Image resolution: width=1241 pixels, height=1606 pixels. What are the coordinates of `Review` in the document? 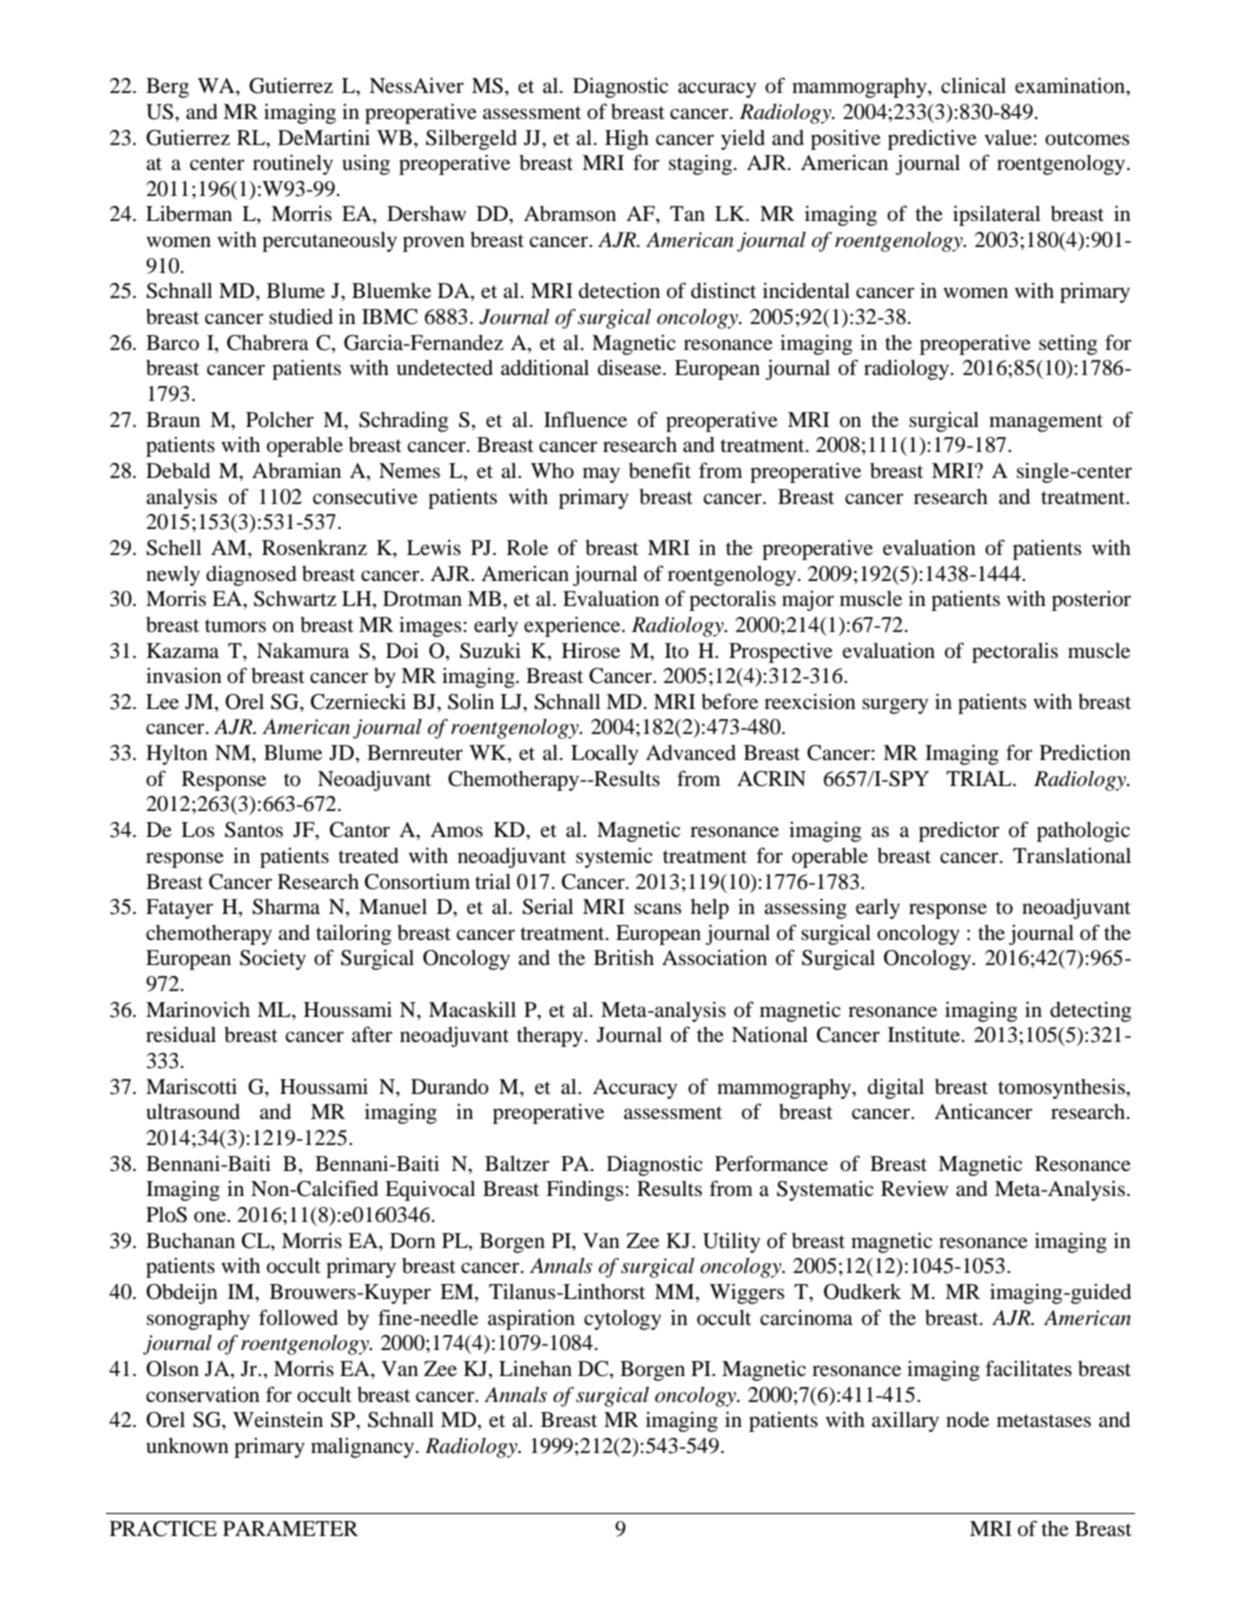 It's located at (914, 1188).
